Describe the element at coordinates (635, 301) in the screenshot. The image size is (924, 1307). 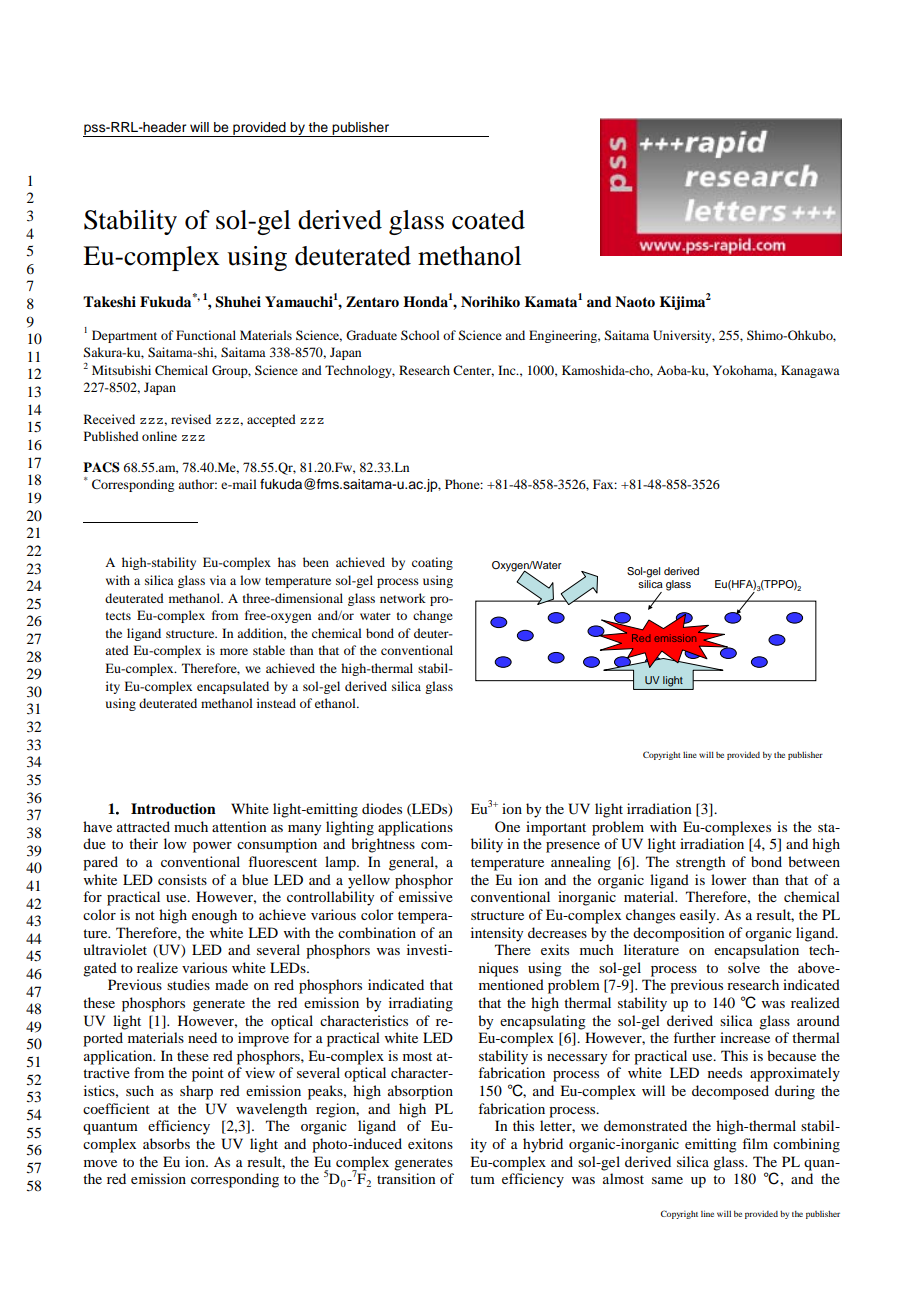
I see `Naoto` at that location.
